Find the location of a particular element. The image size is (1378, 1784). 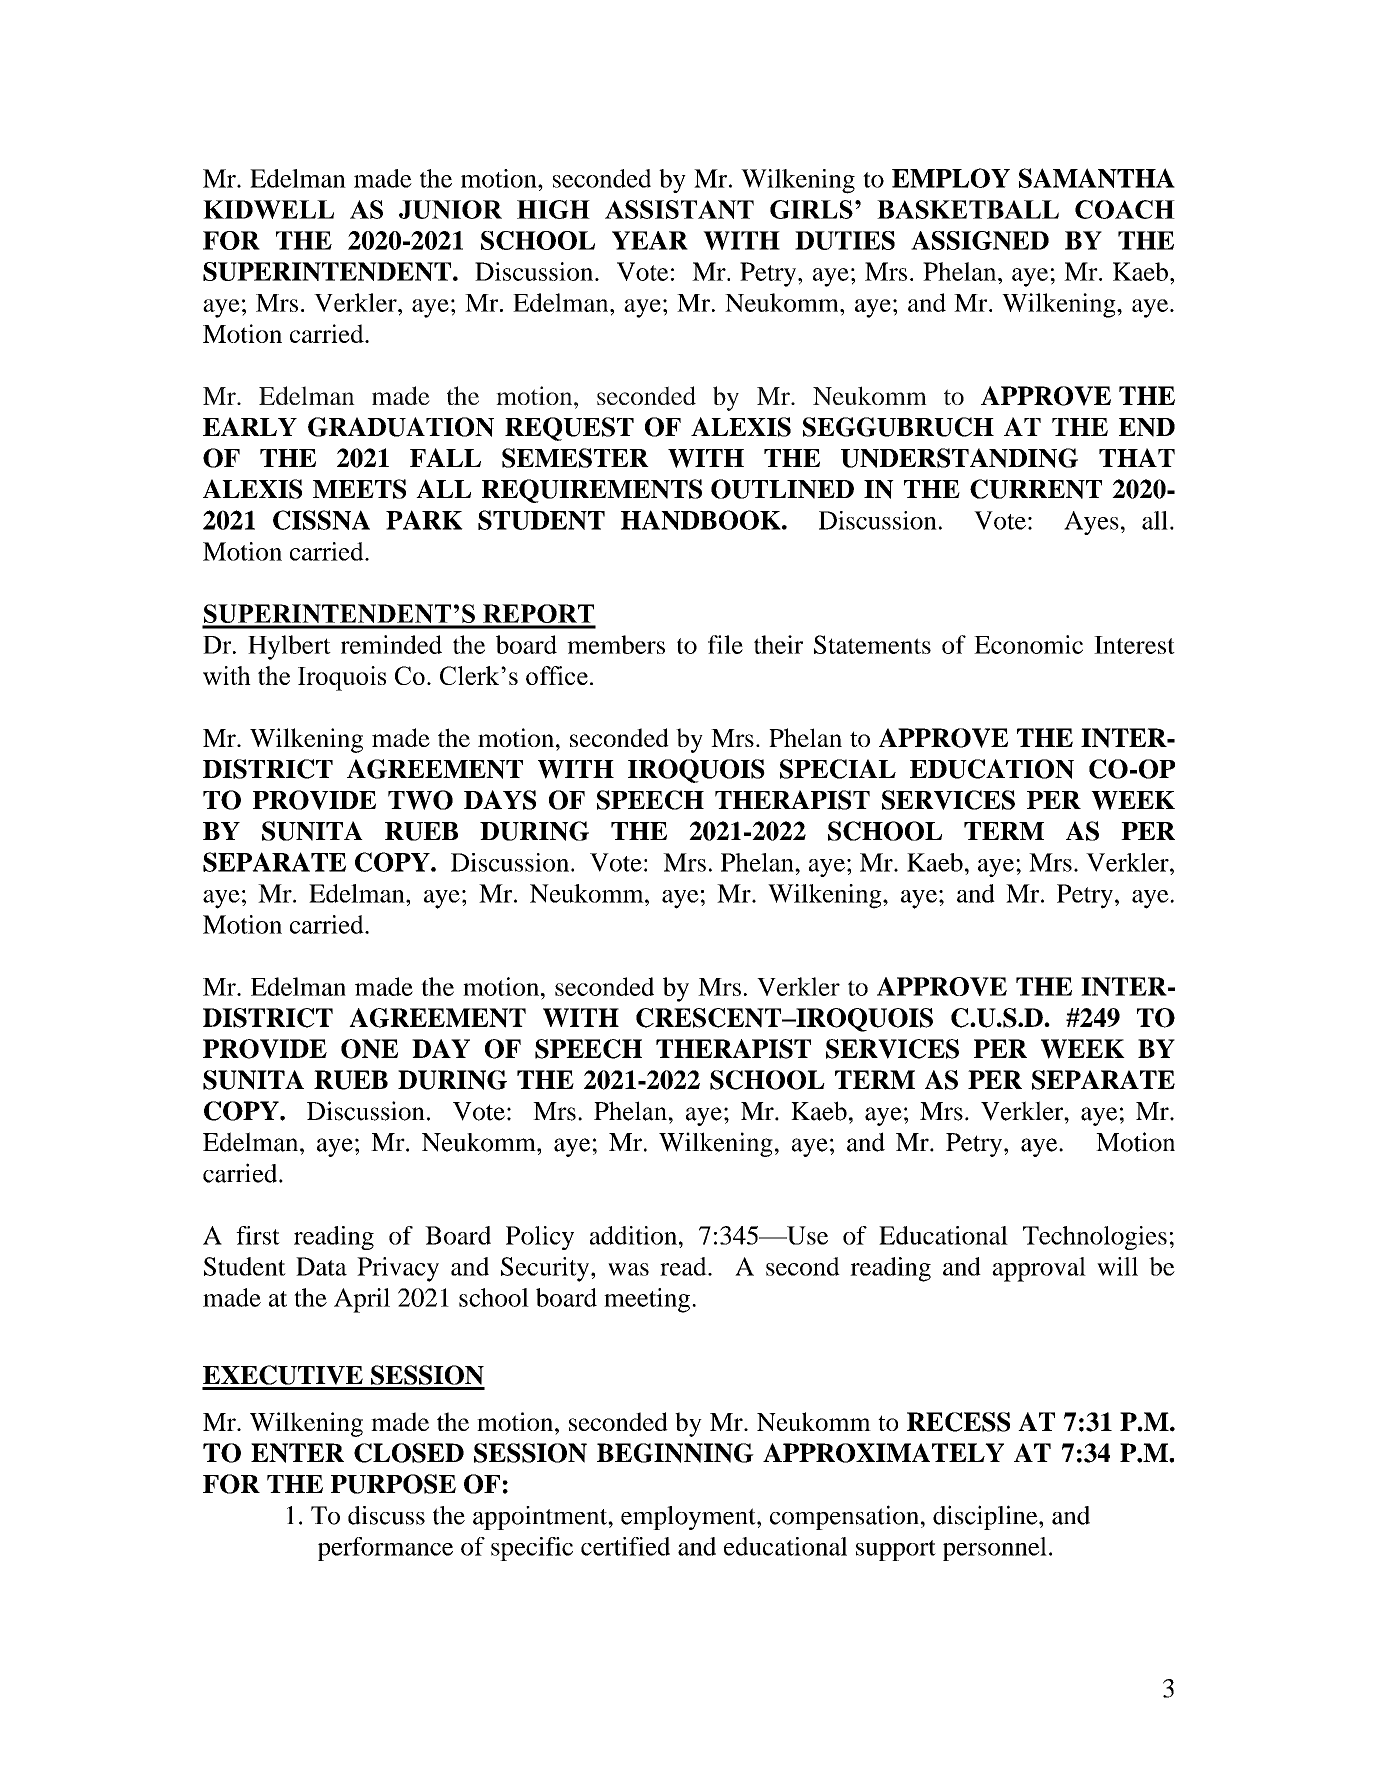

discipline is located at coordinates (986, 1517).
